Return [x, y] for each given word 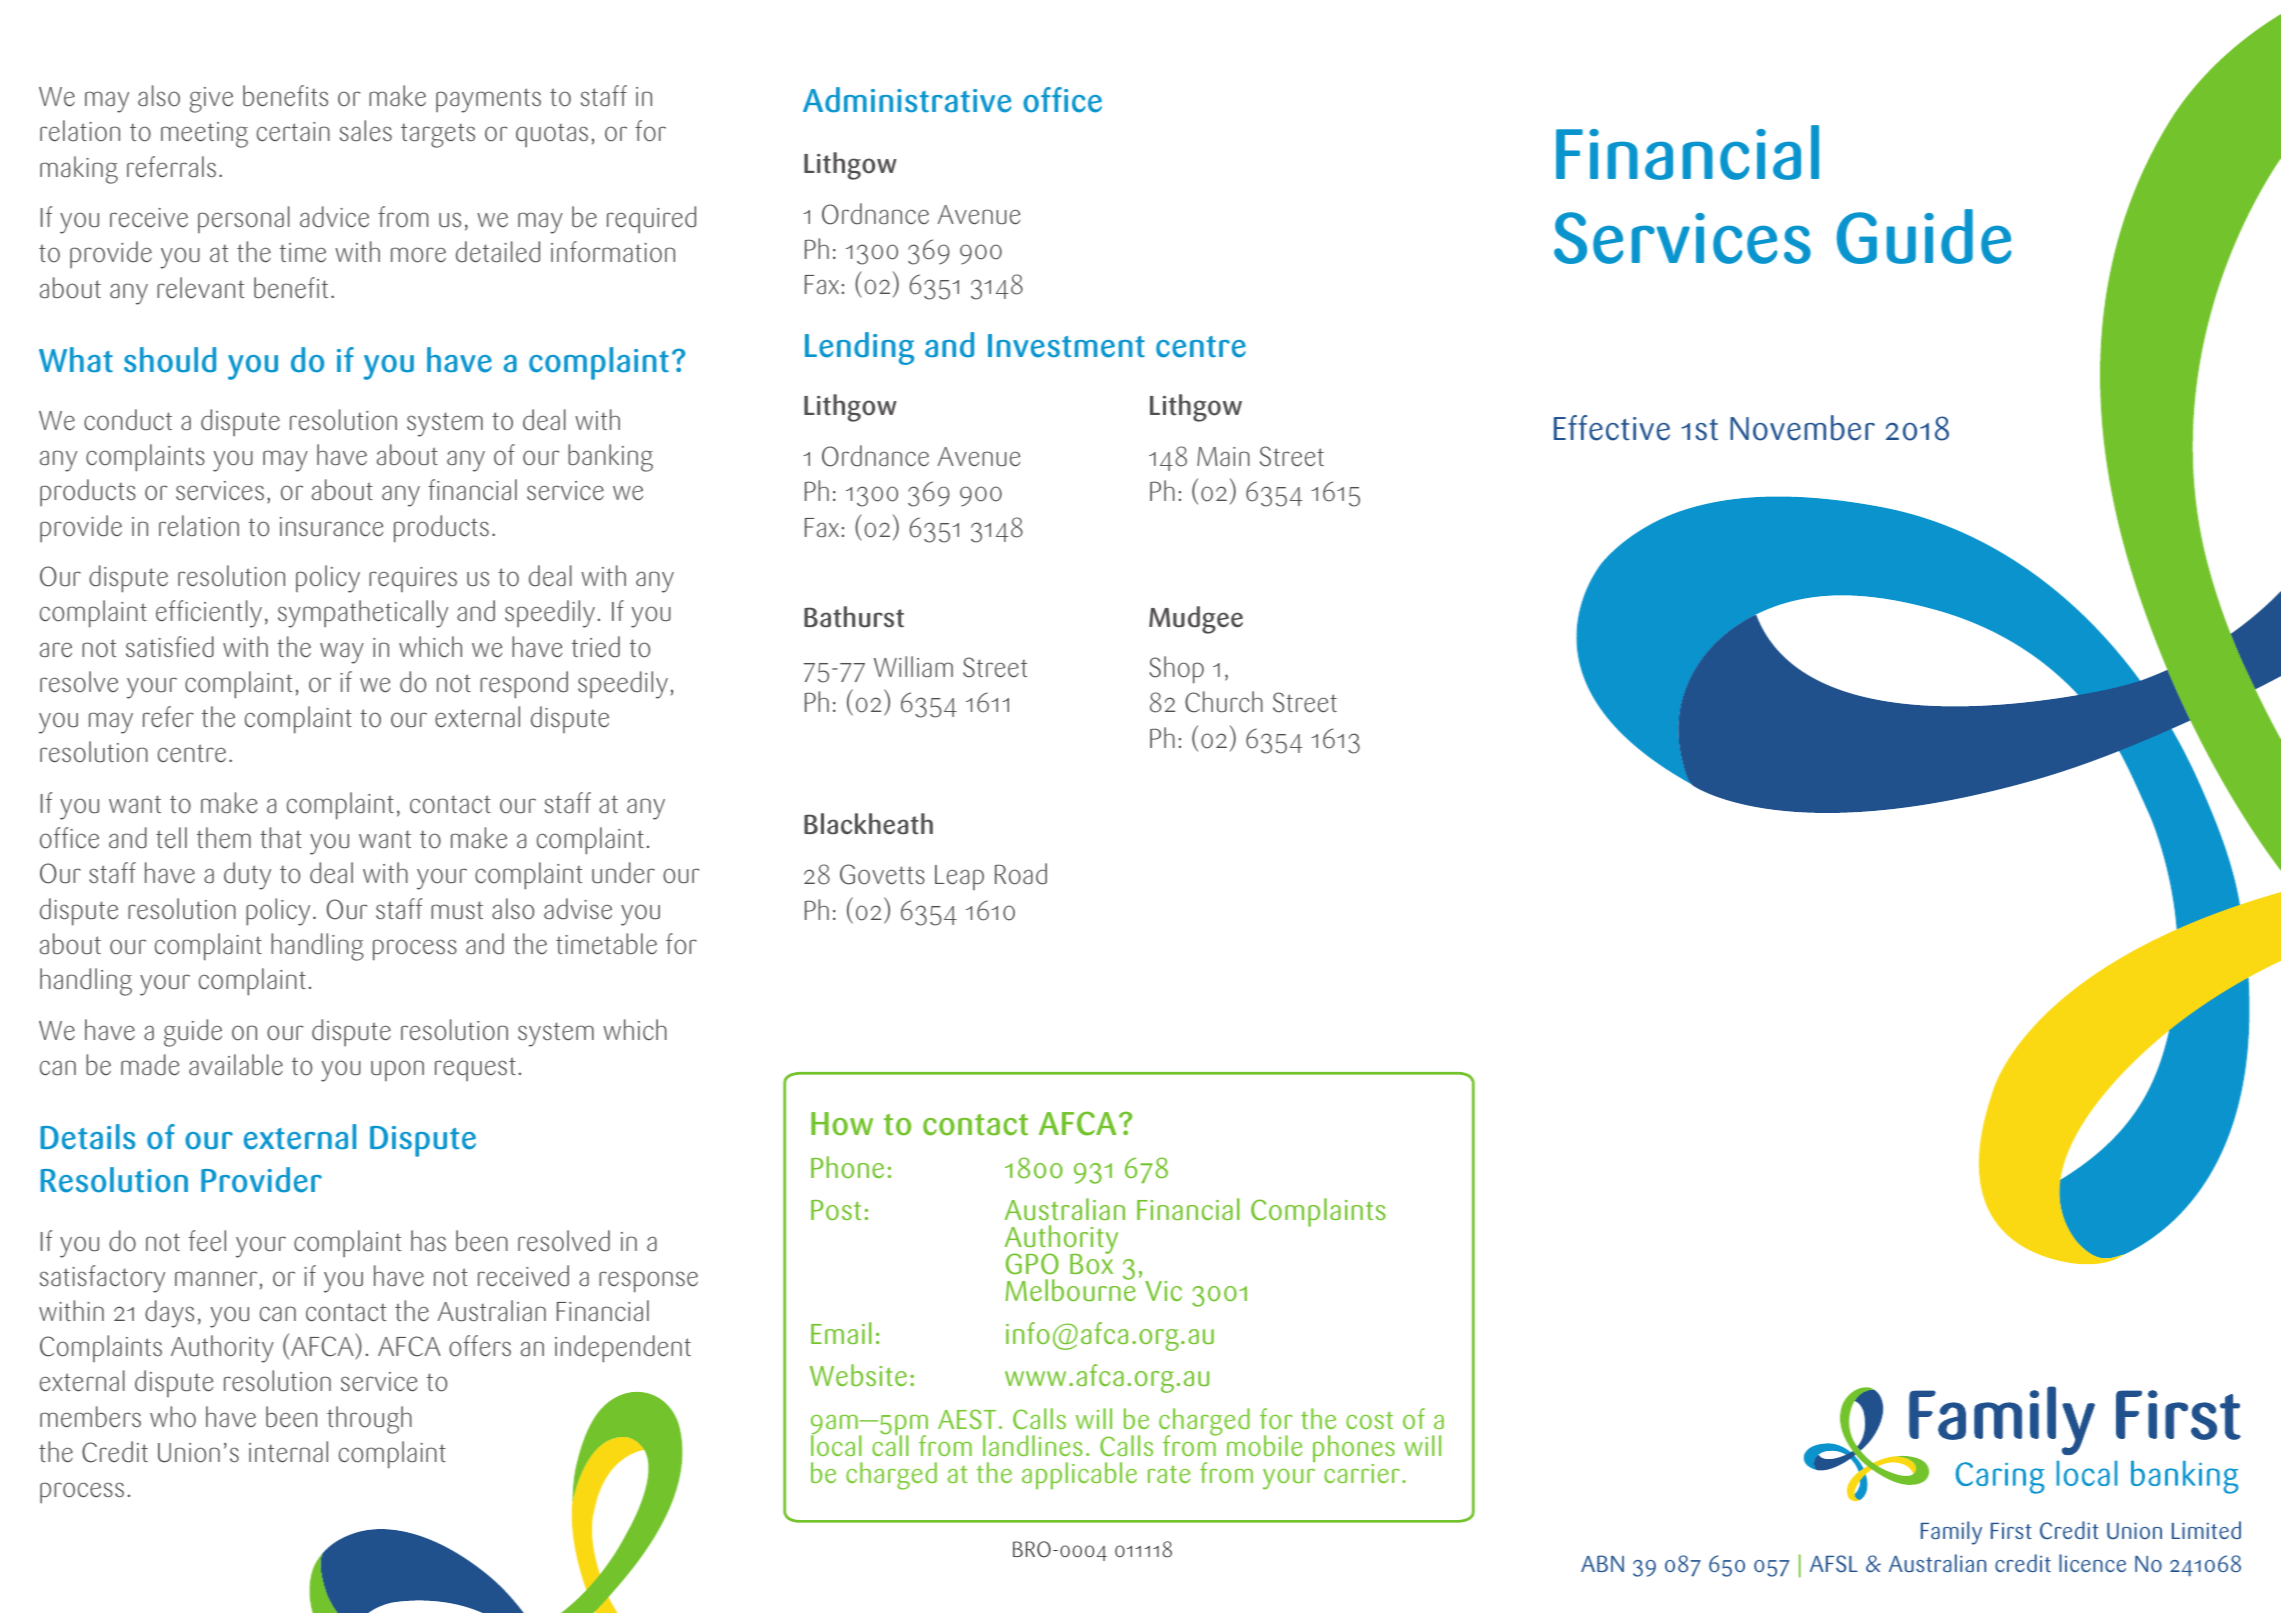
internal [288, 1452]
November [1802, 428]
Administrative [907, 100]
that [281, 838]
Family [1951, 1533]
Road [1021, 874]
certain [293, 132]
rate [1169, 1474]
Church [1224, 702]
